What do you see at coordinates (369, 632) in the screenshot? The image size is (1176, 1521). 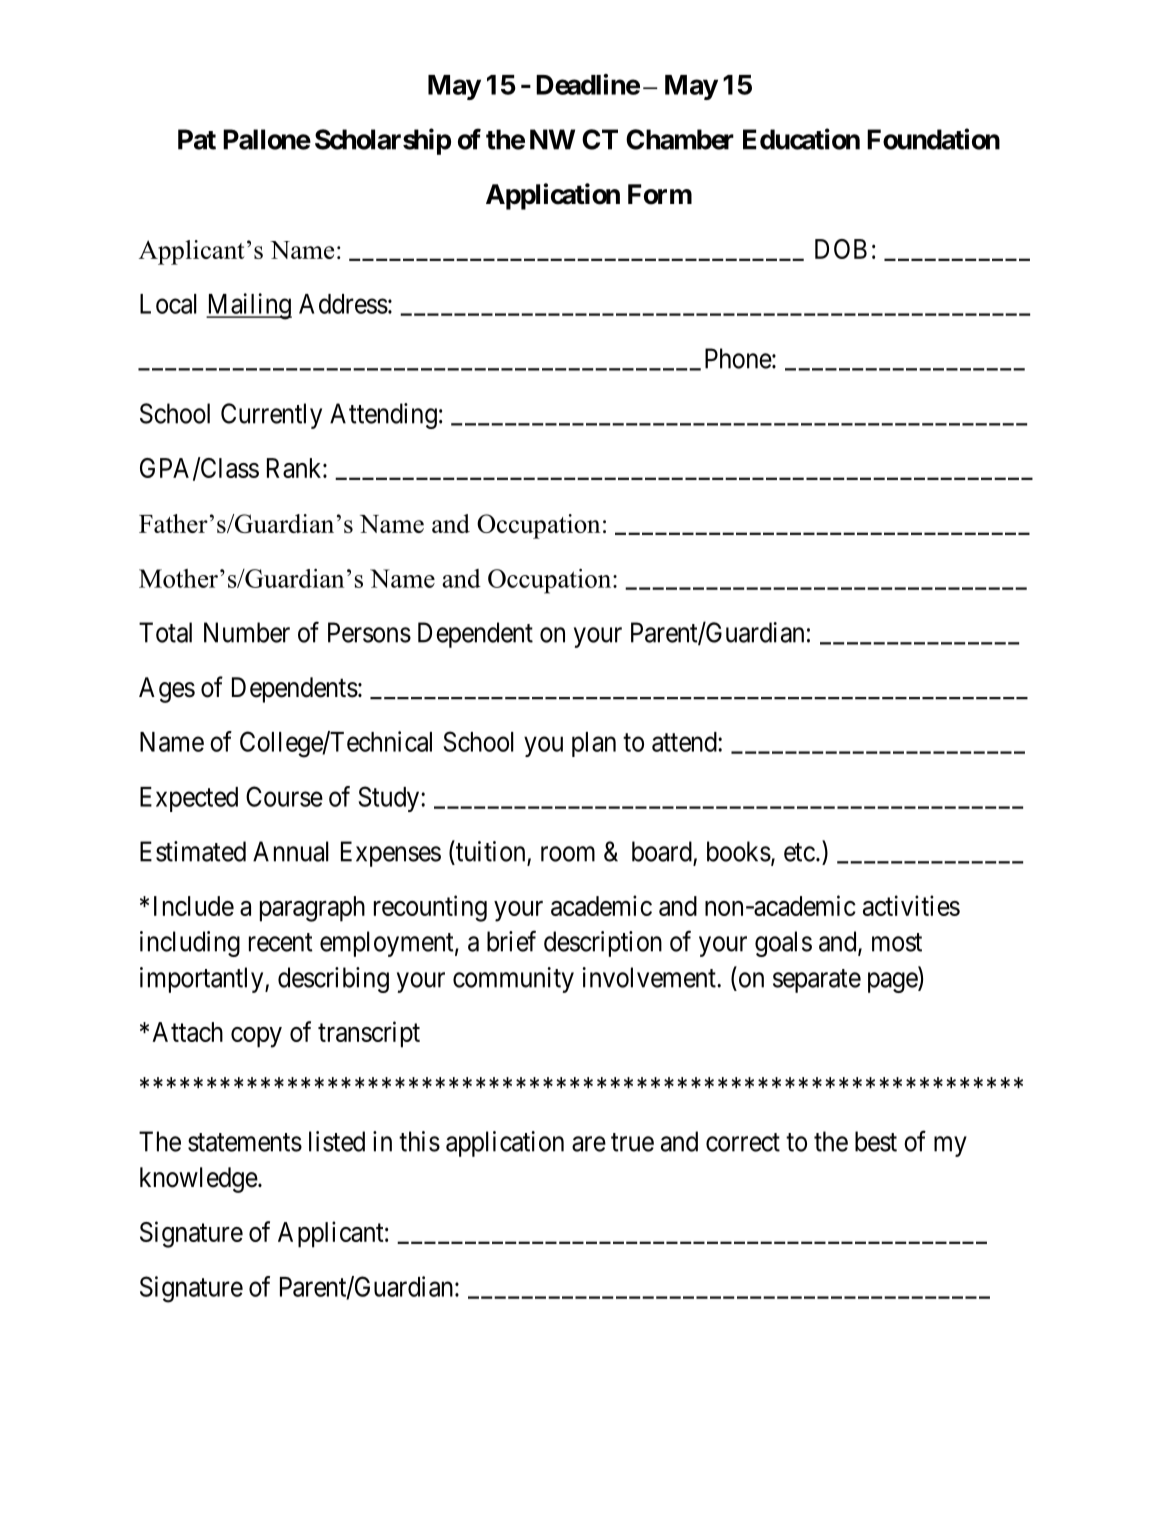 I see `Persons` at bounding box center [369, 632].
